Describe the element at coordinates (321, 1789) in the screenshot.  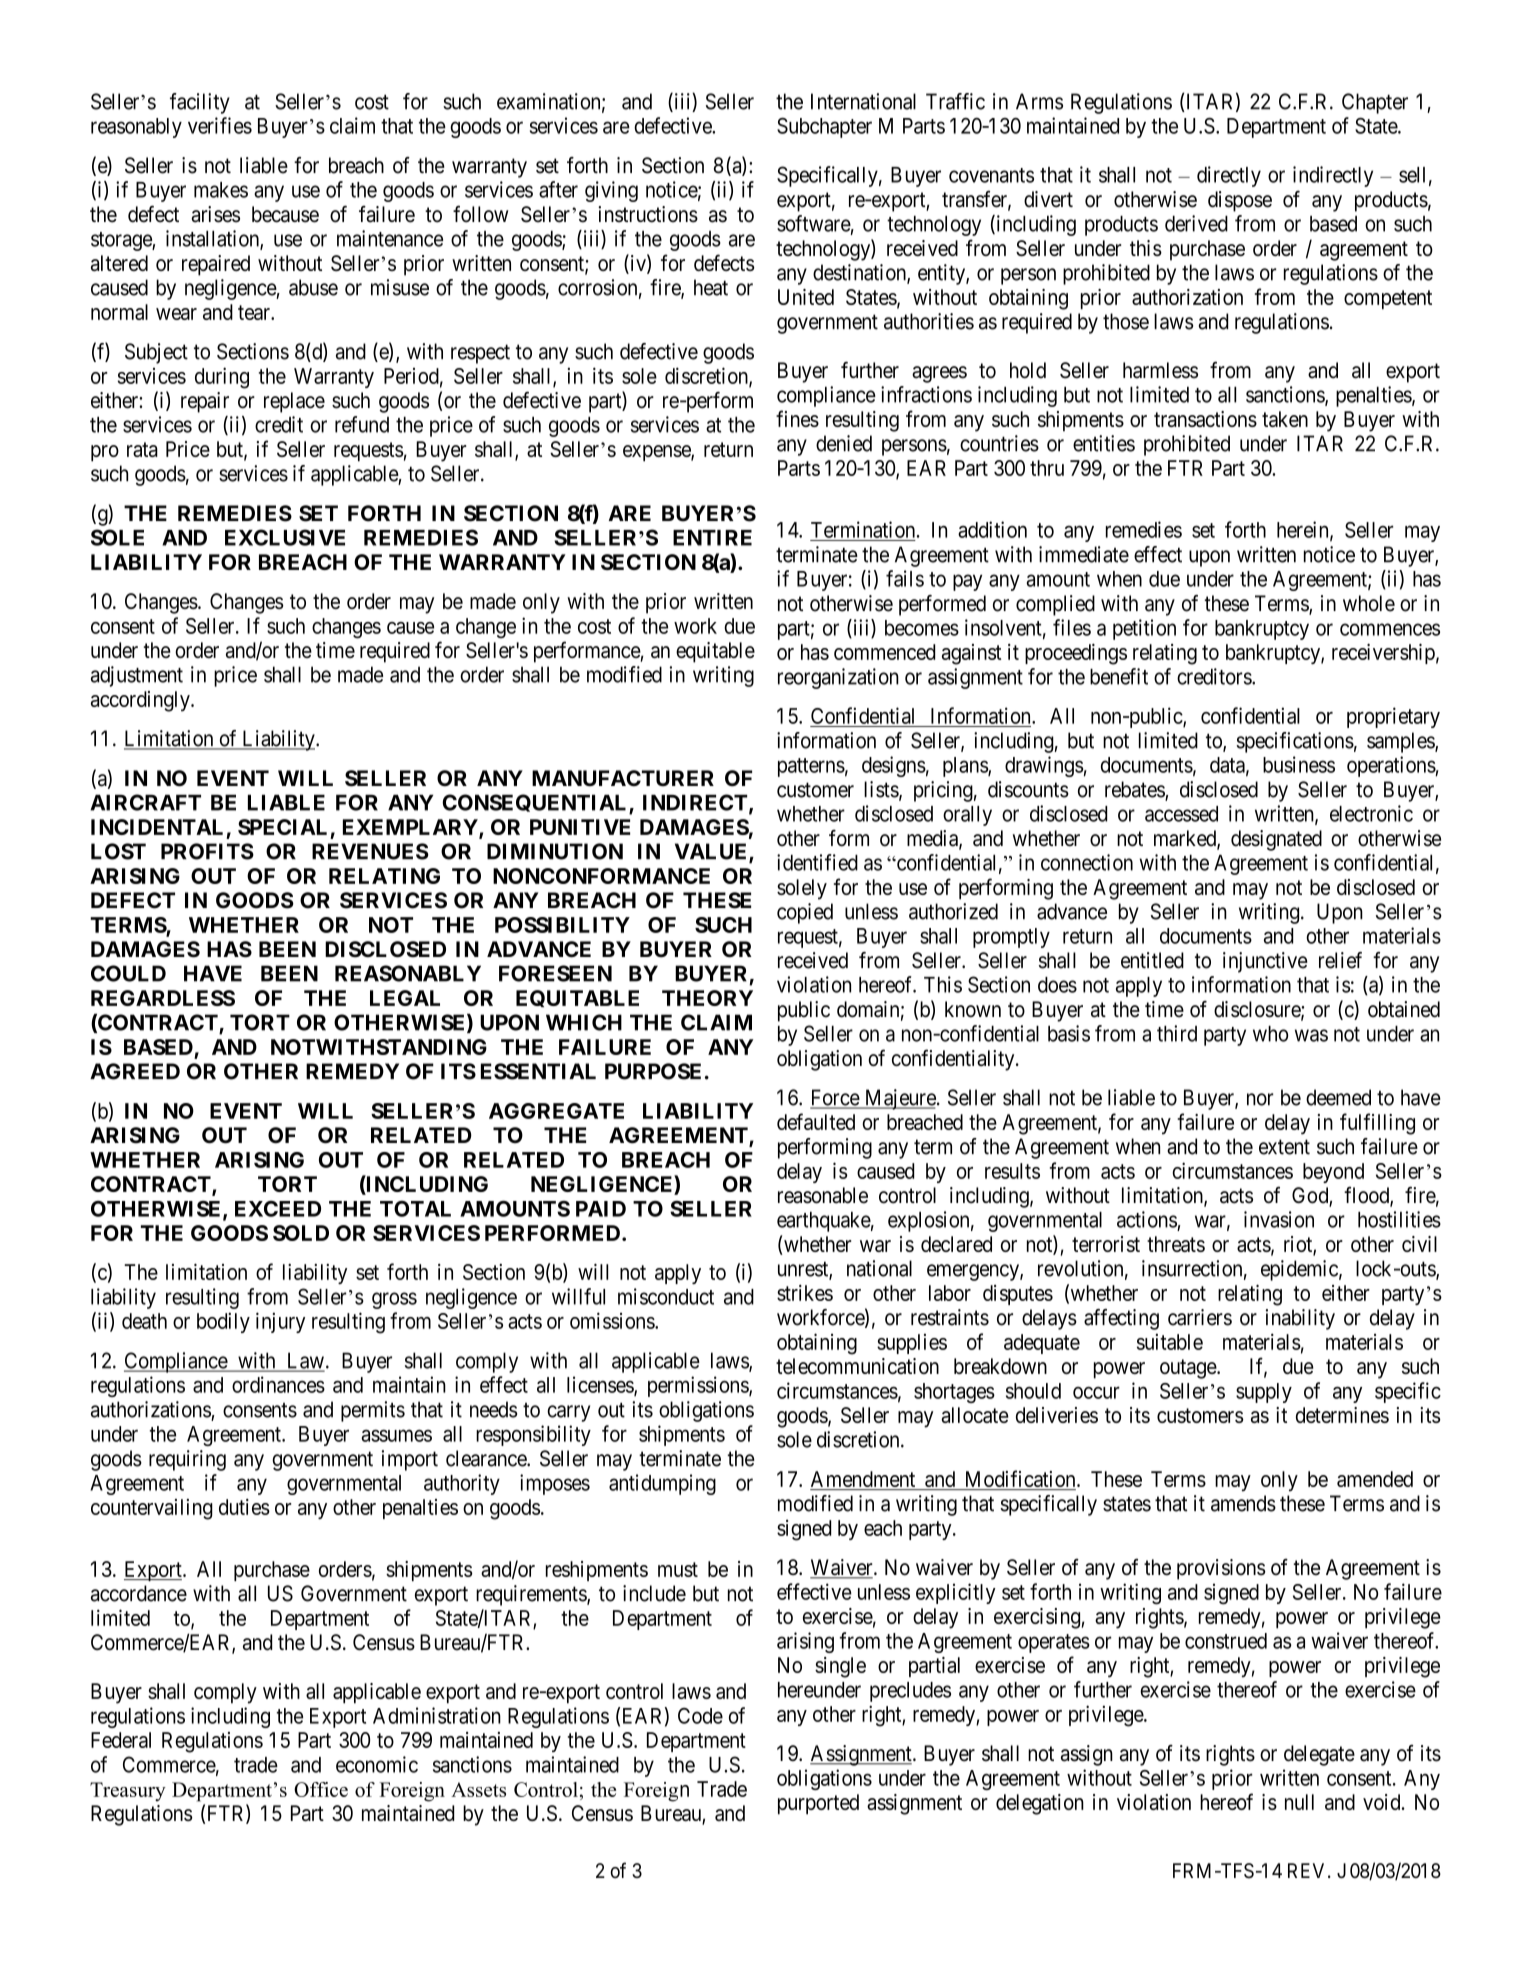
I see `Office` at that location.
